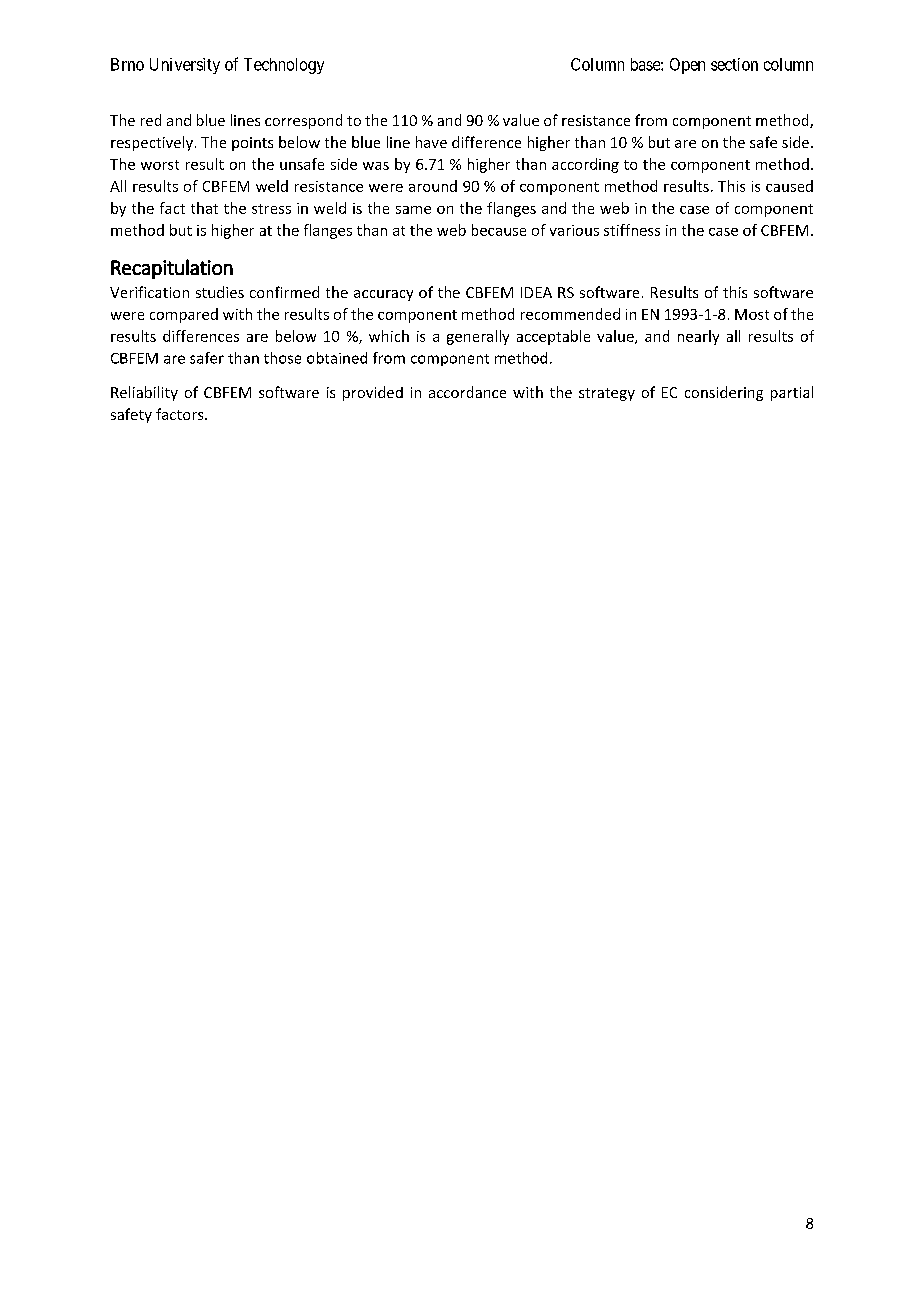 The width and height of the document is (924, 1308). I want to click on partial, so click(792, 393).
